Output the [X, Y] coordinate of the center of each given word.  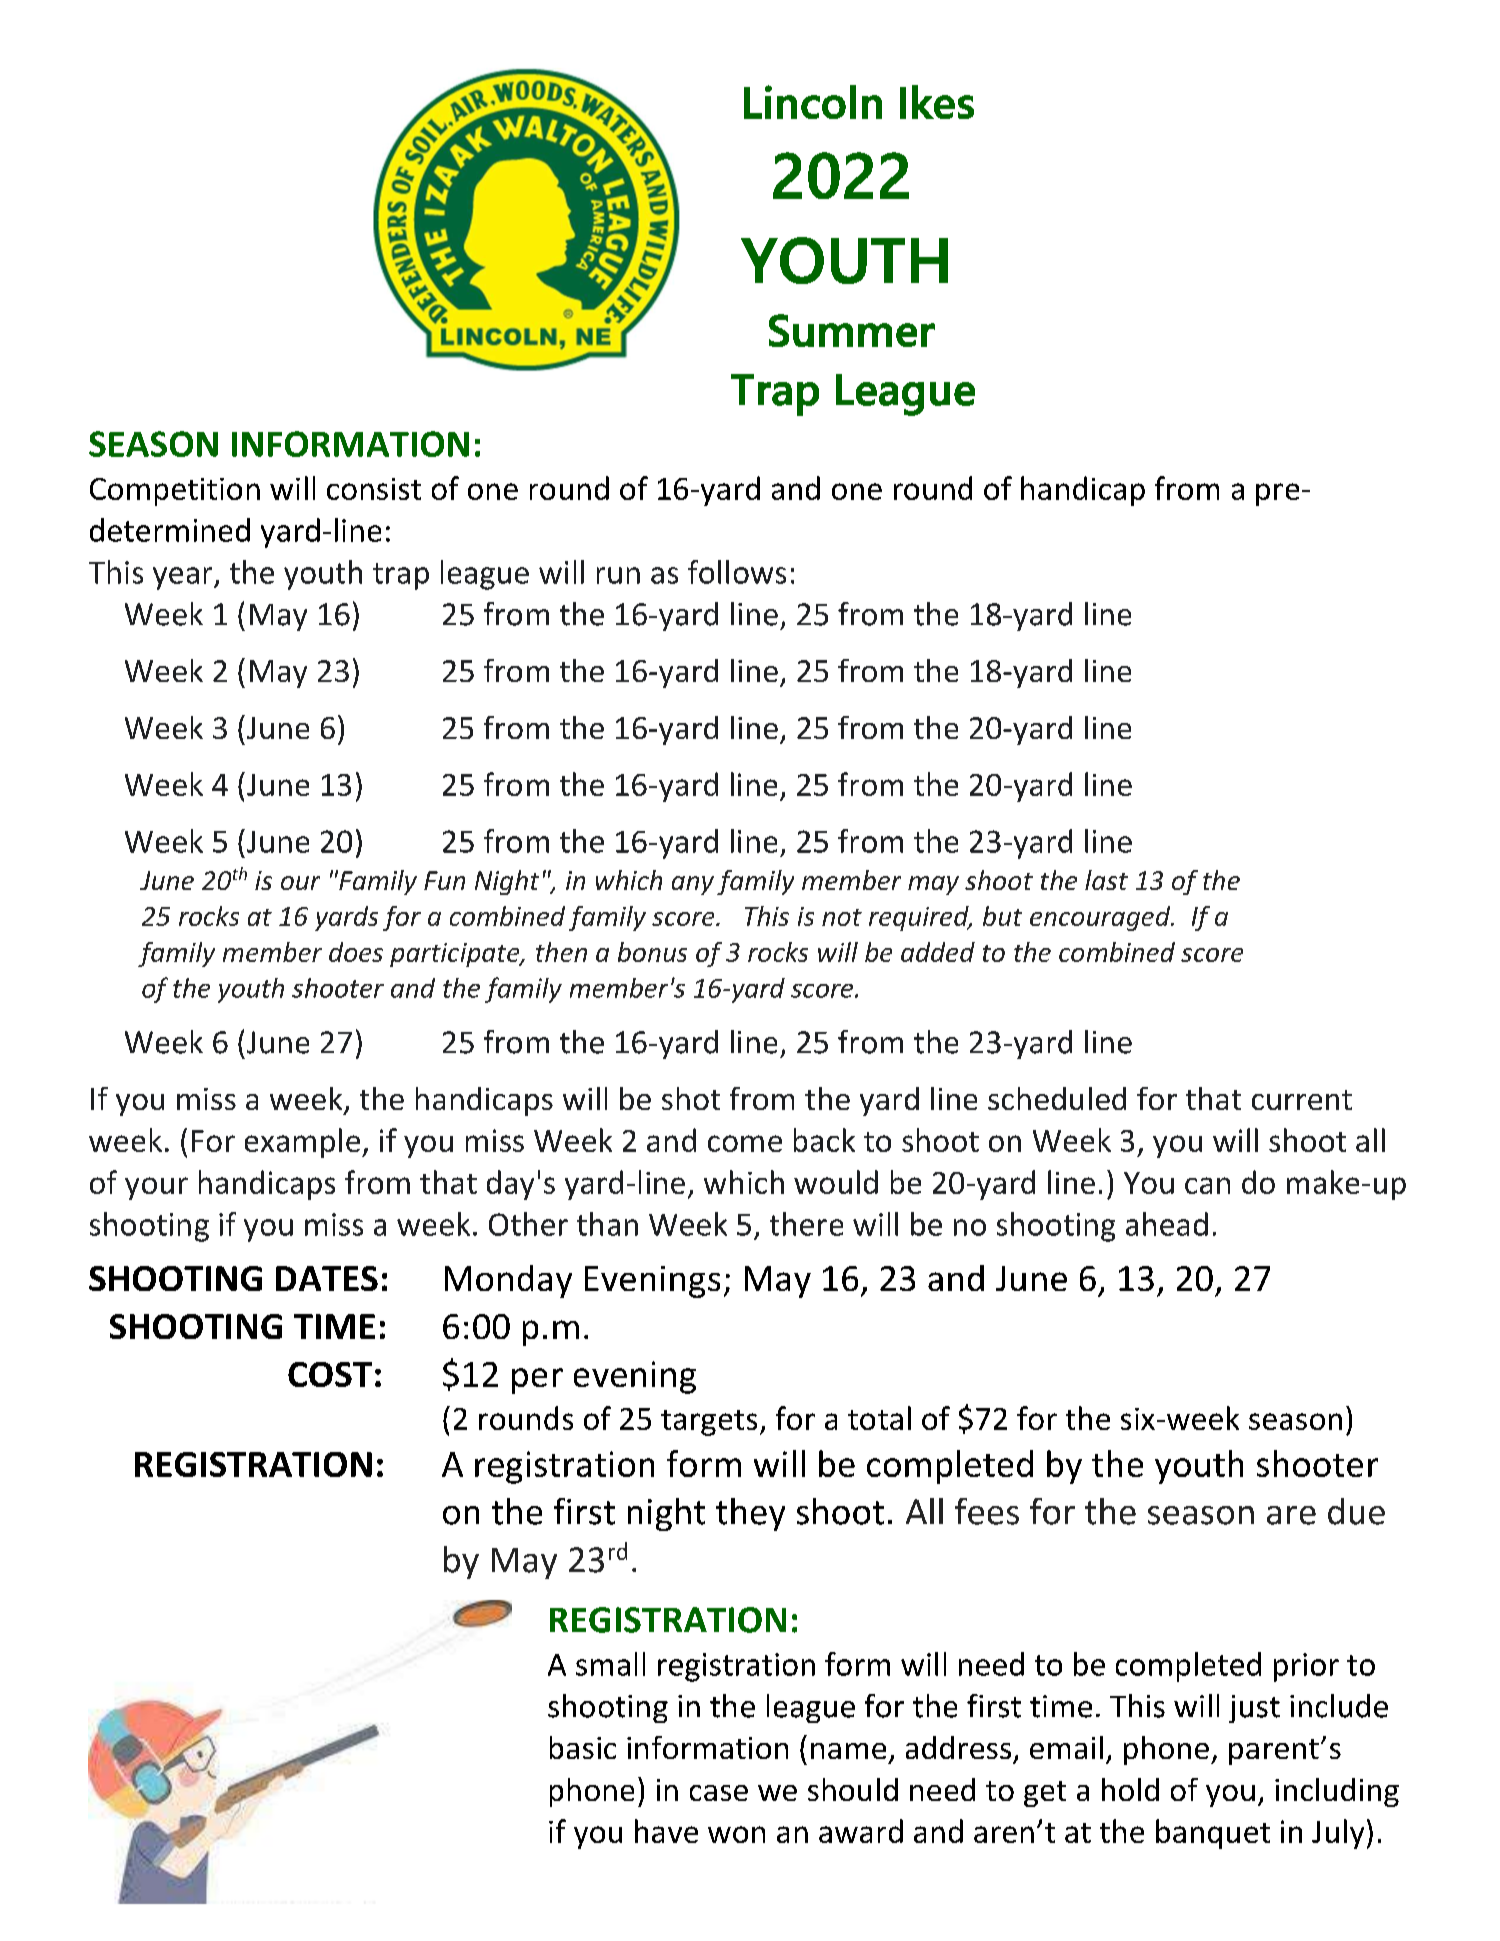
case [719, 1793]
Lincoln [813, 102]
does [356, 952]
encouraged [1101, 918]
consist [374, 489]
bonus [652, 952]
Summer [852, 330]
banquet [1213, 1834]
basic [583, 1747]
